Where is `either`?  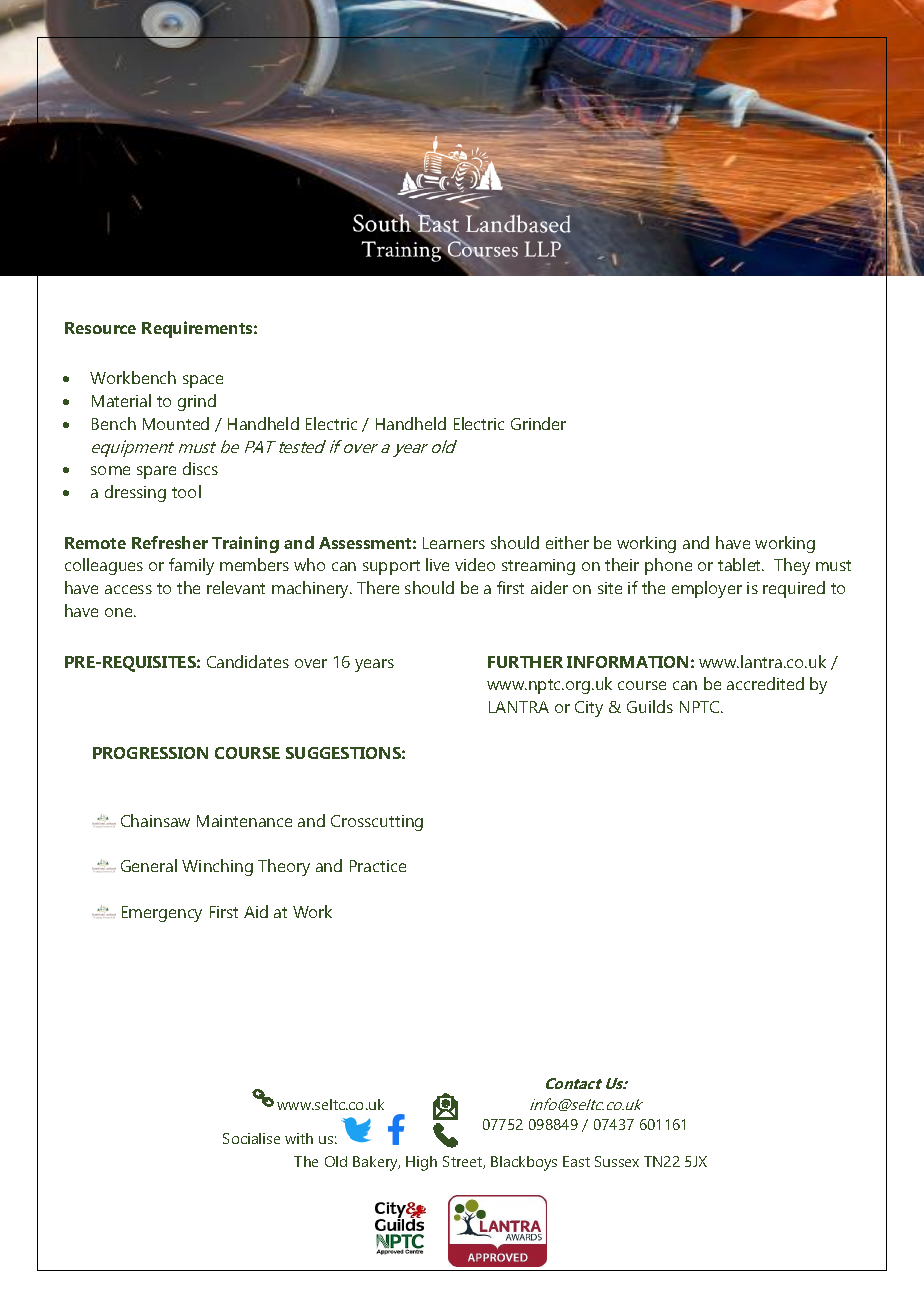
either is located at coordinates (567, 542).
